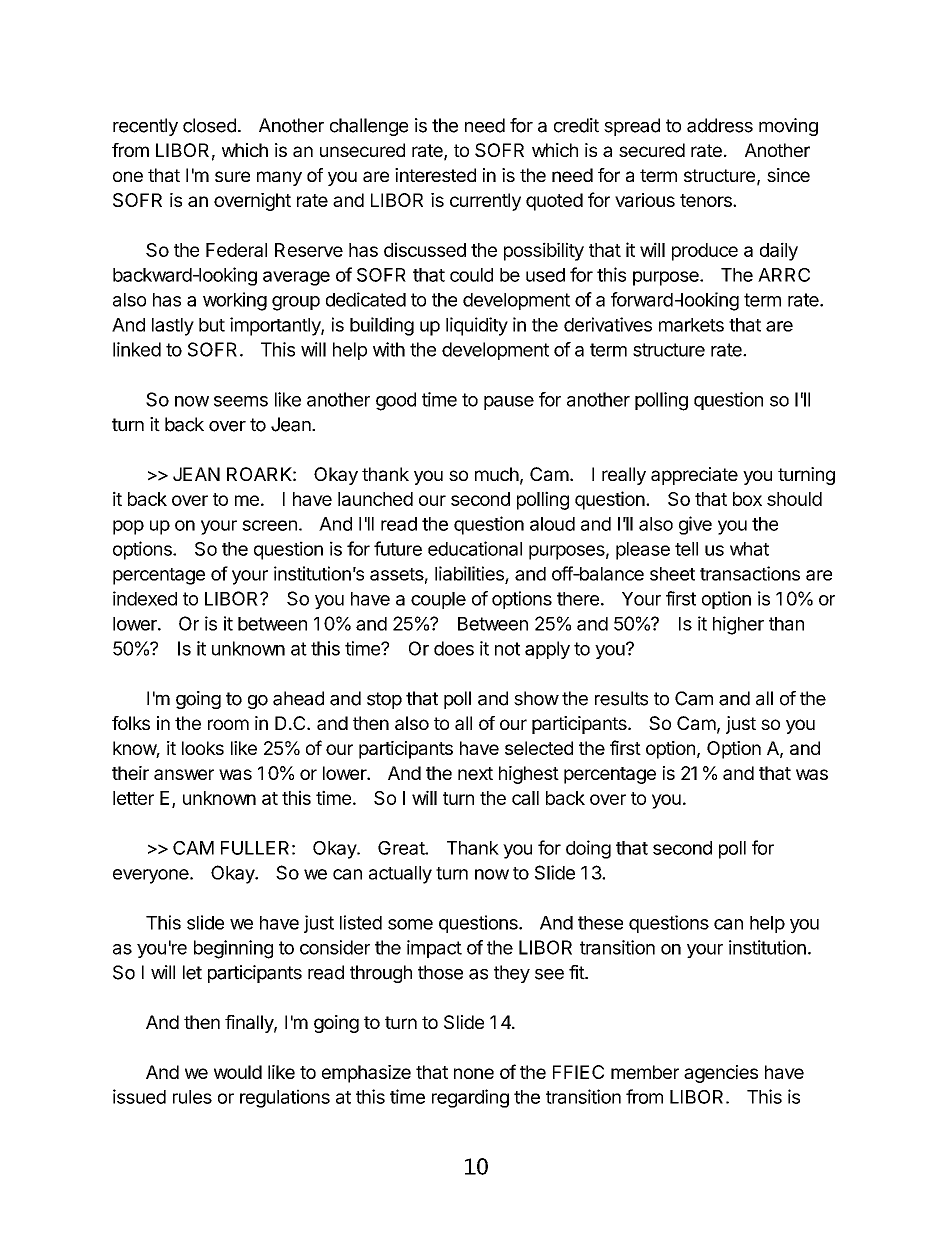 The width and height of the document is (952, 1233). What do you see at coordinates (720, 125) in the document?
I see `address` at bounding box center [720, 125].
